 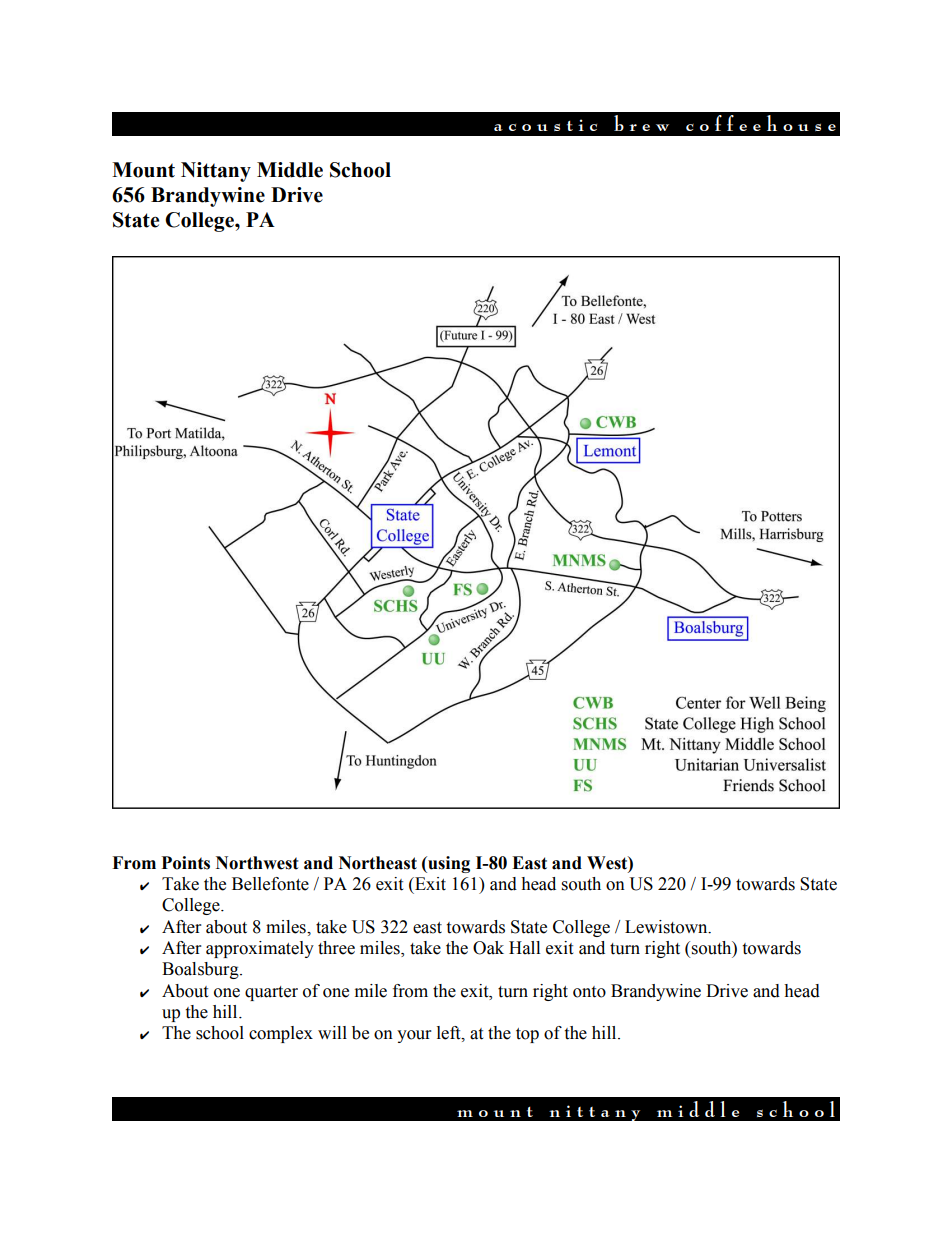 I want to click on Points, so click(x=186, y=863).
